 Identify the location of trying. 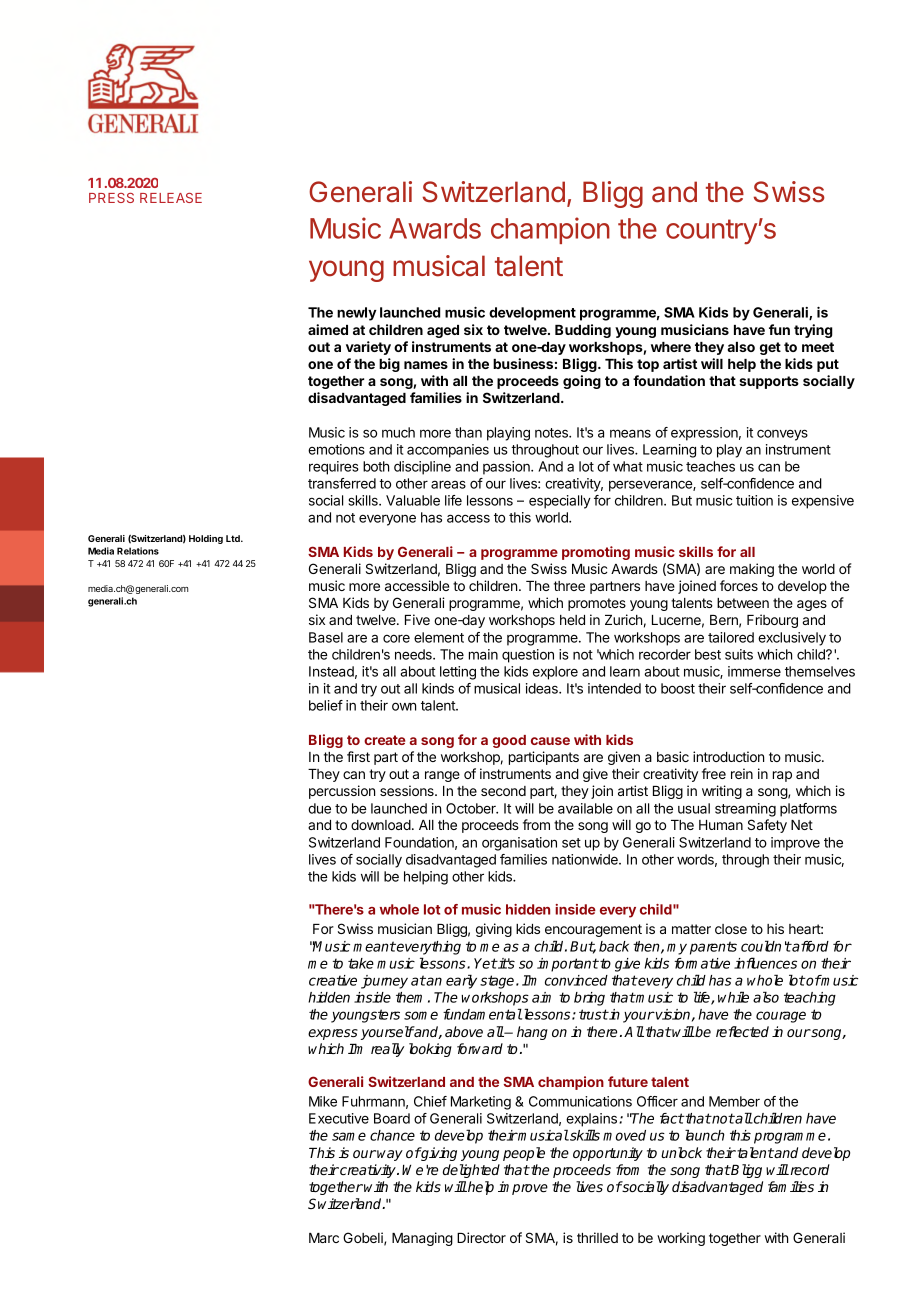
(813, 331).
